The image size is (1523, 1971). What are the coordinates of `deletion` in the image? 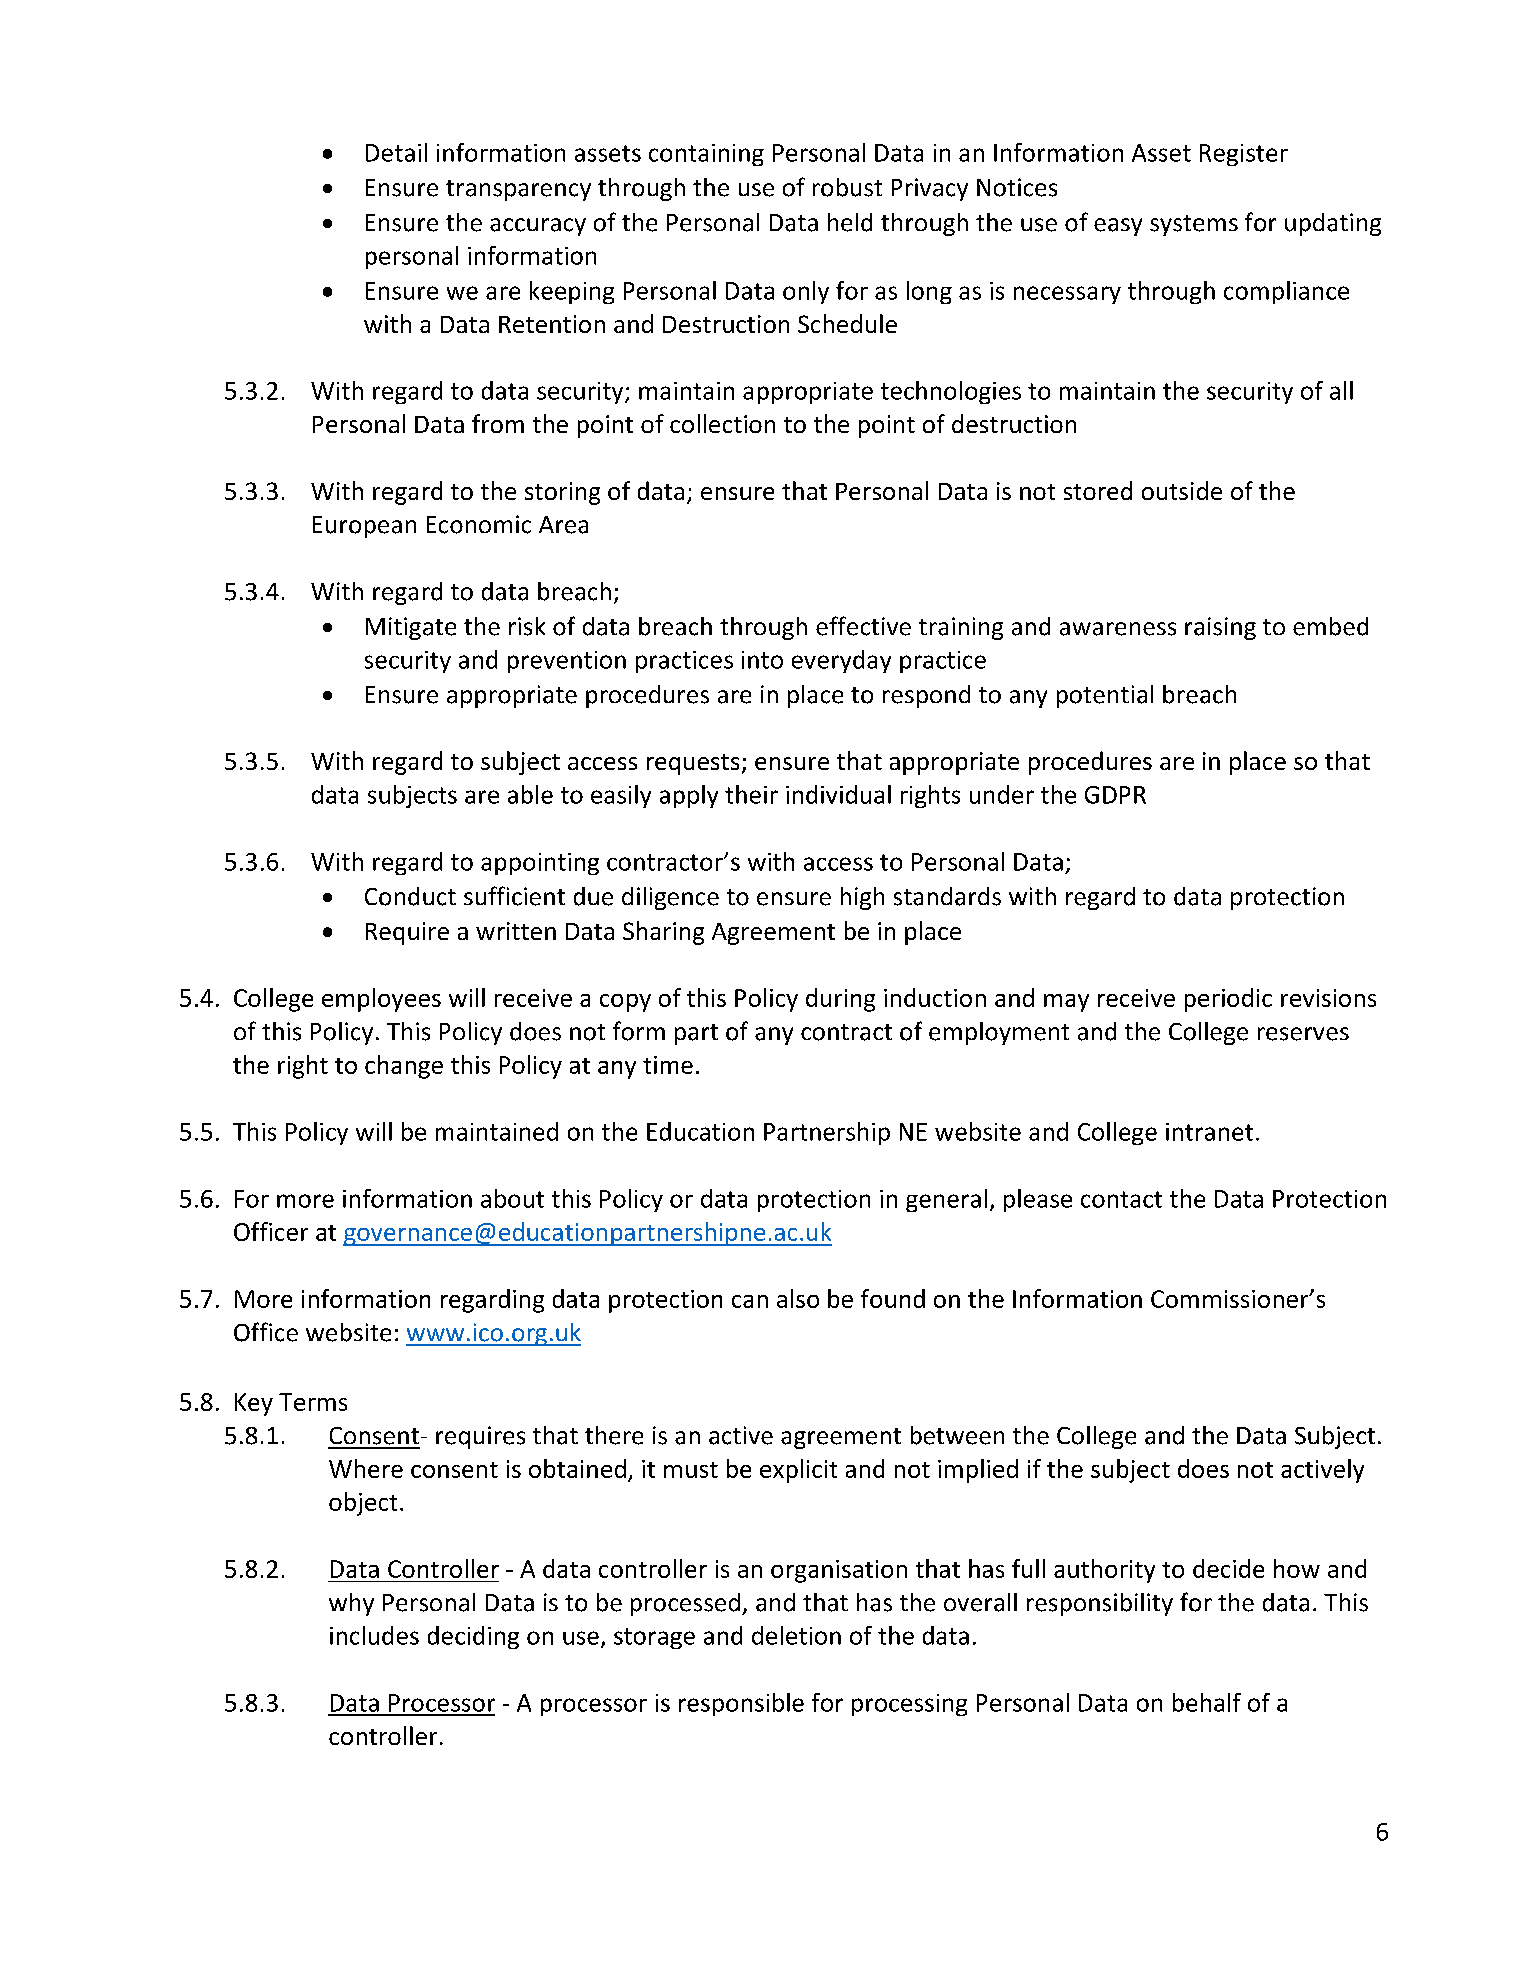 It's located at (796, 1635).
